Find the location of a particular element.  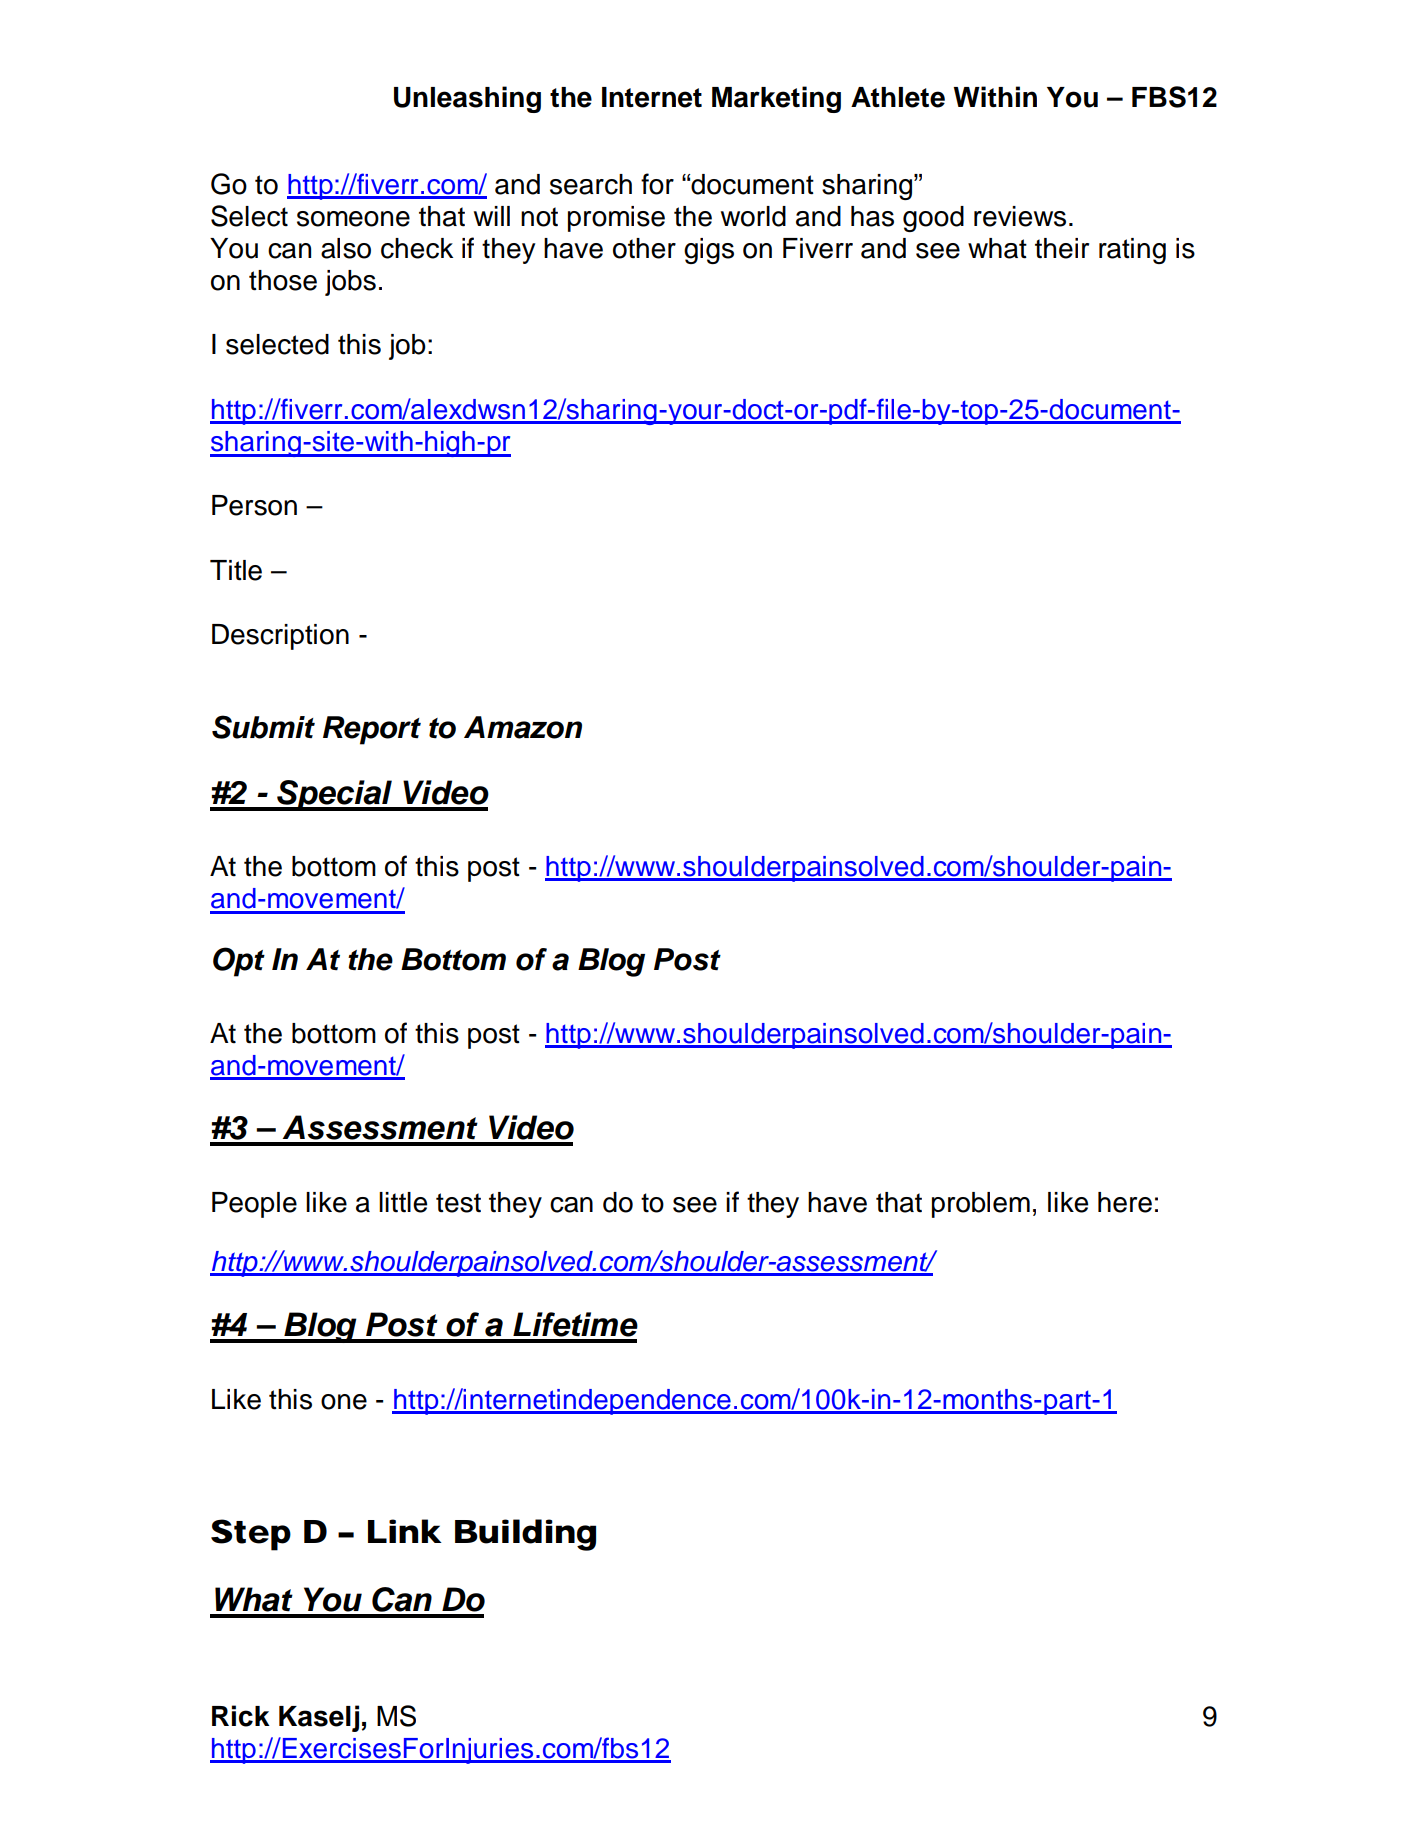

here is located at coordinates (1125, 1202).
